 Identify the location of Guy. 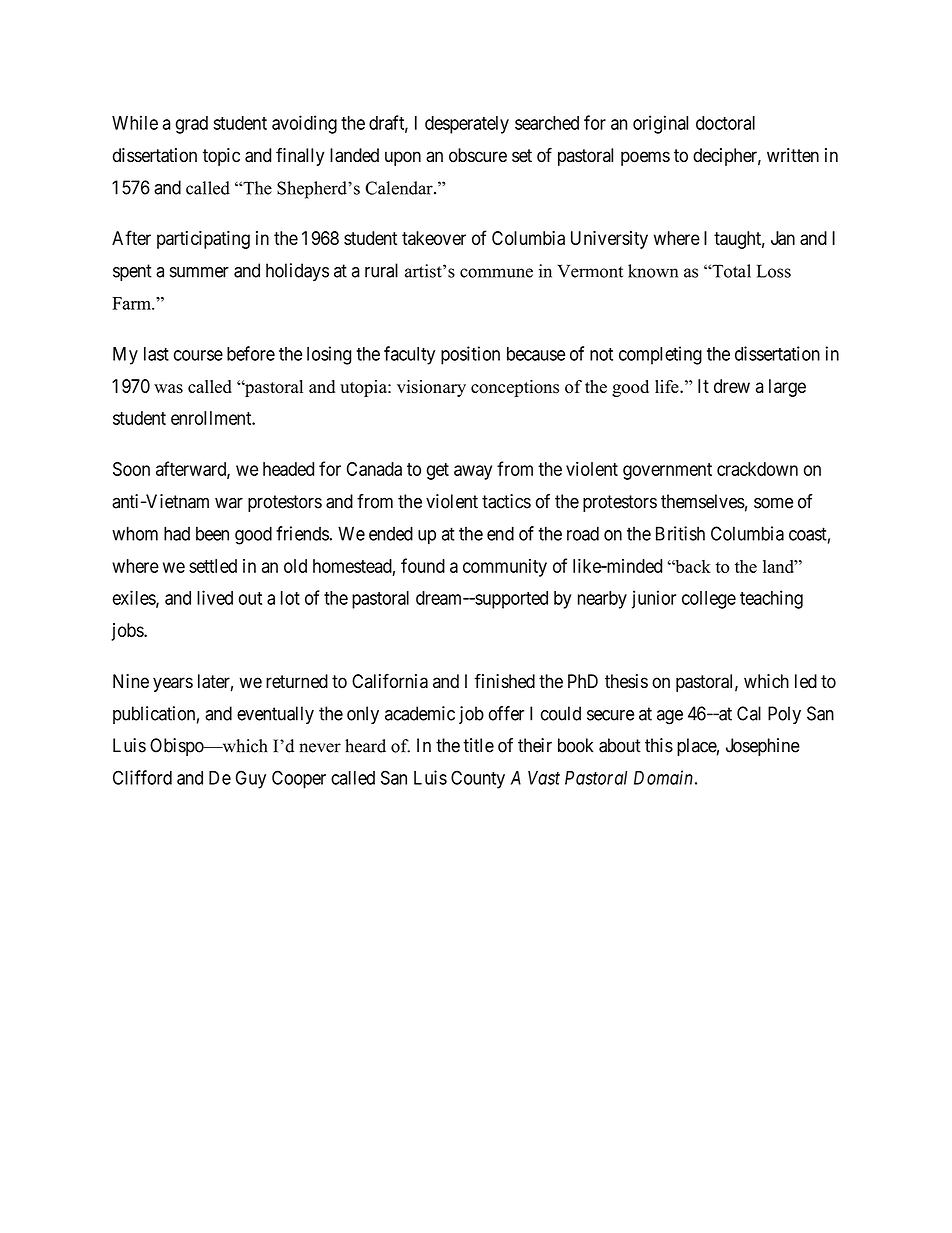
(251, 779).
